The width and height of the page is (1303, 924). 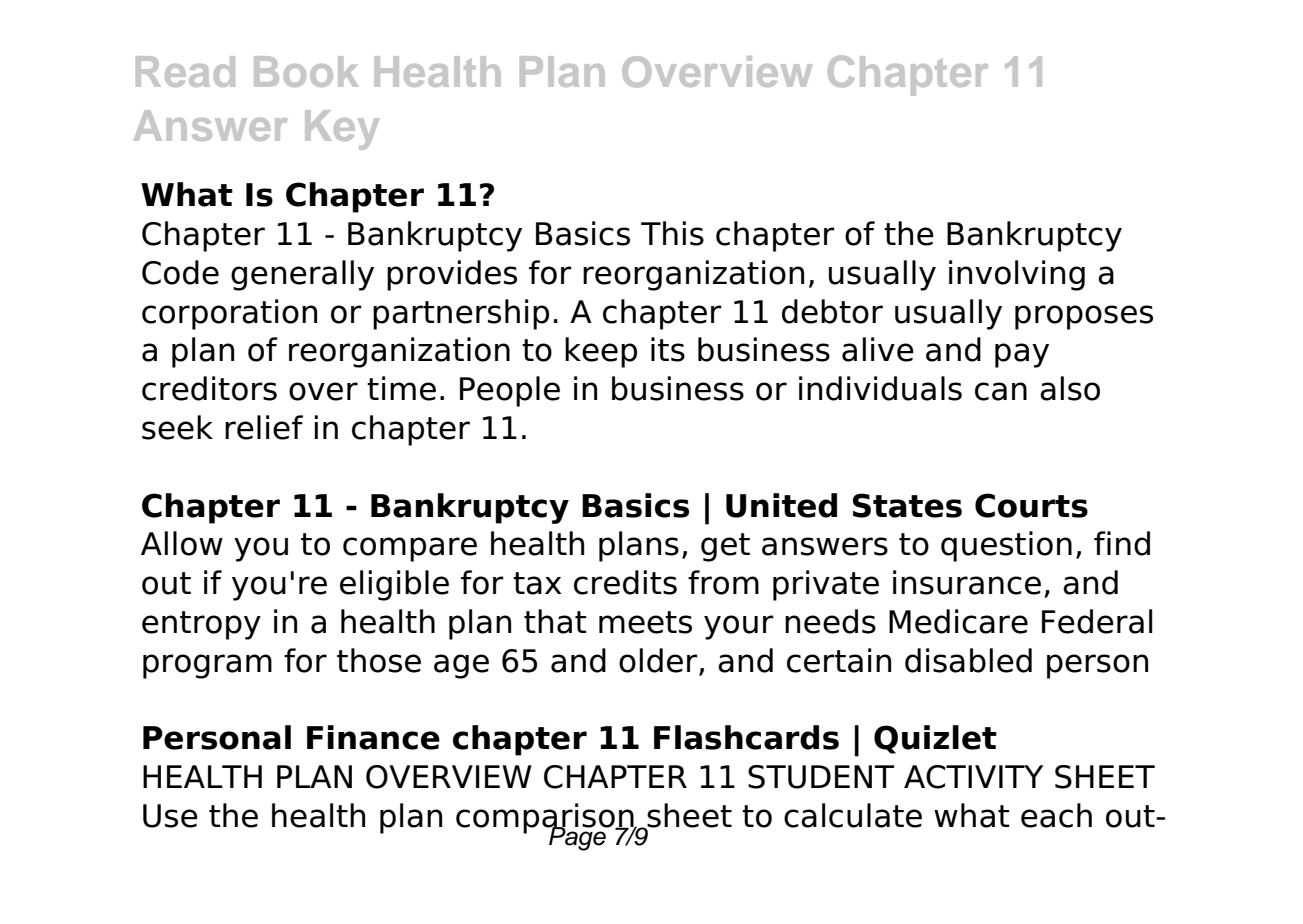 What do you see at coordinates (510, 391) in the page?
I see `People` at bounding box center [510, 391].
